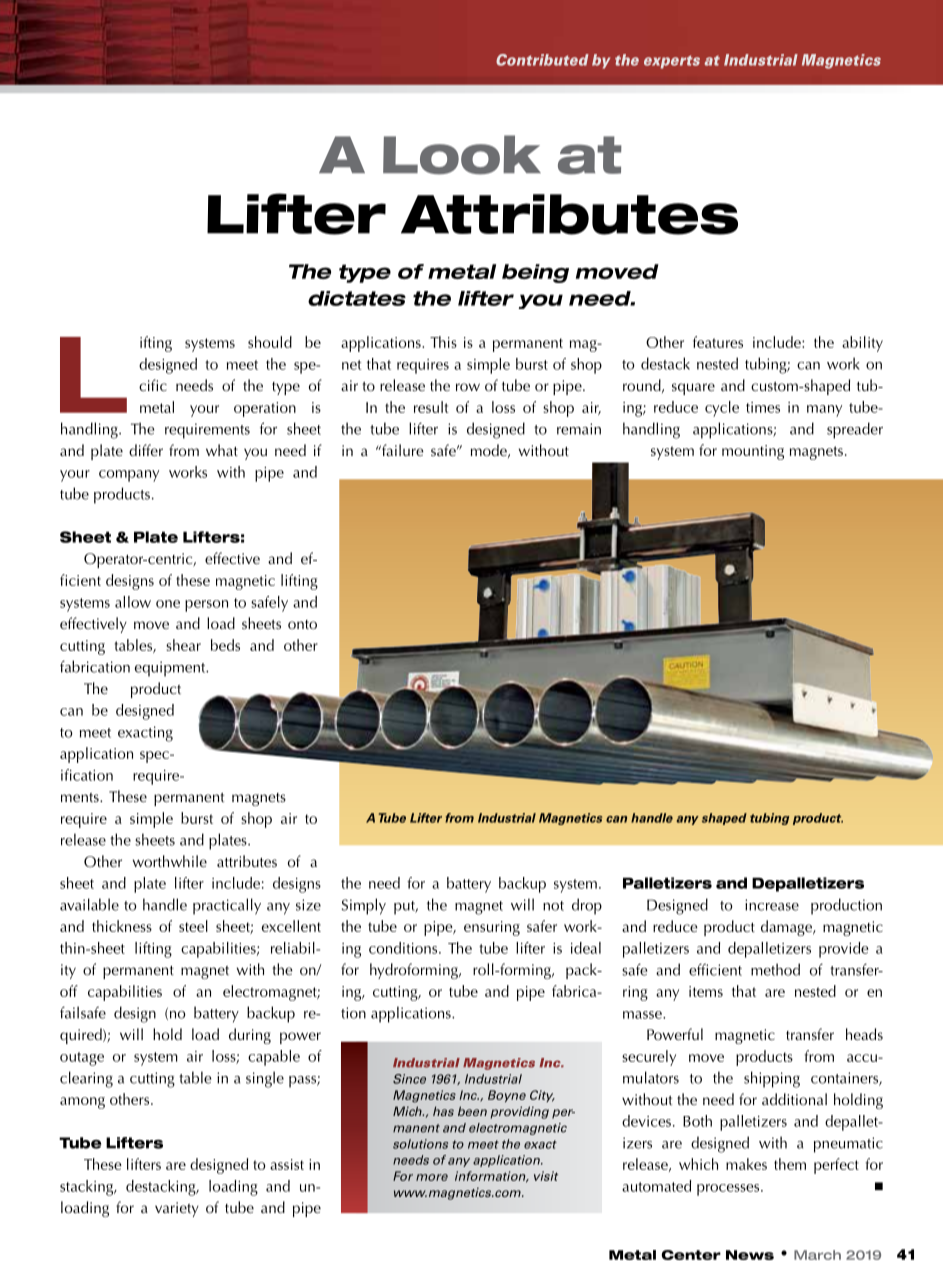  What do you see at coordinates (302, 624) in the screenshot?
I see `onto` at bounding box center [302, 624].
